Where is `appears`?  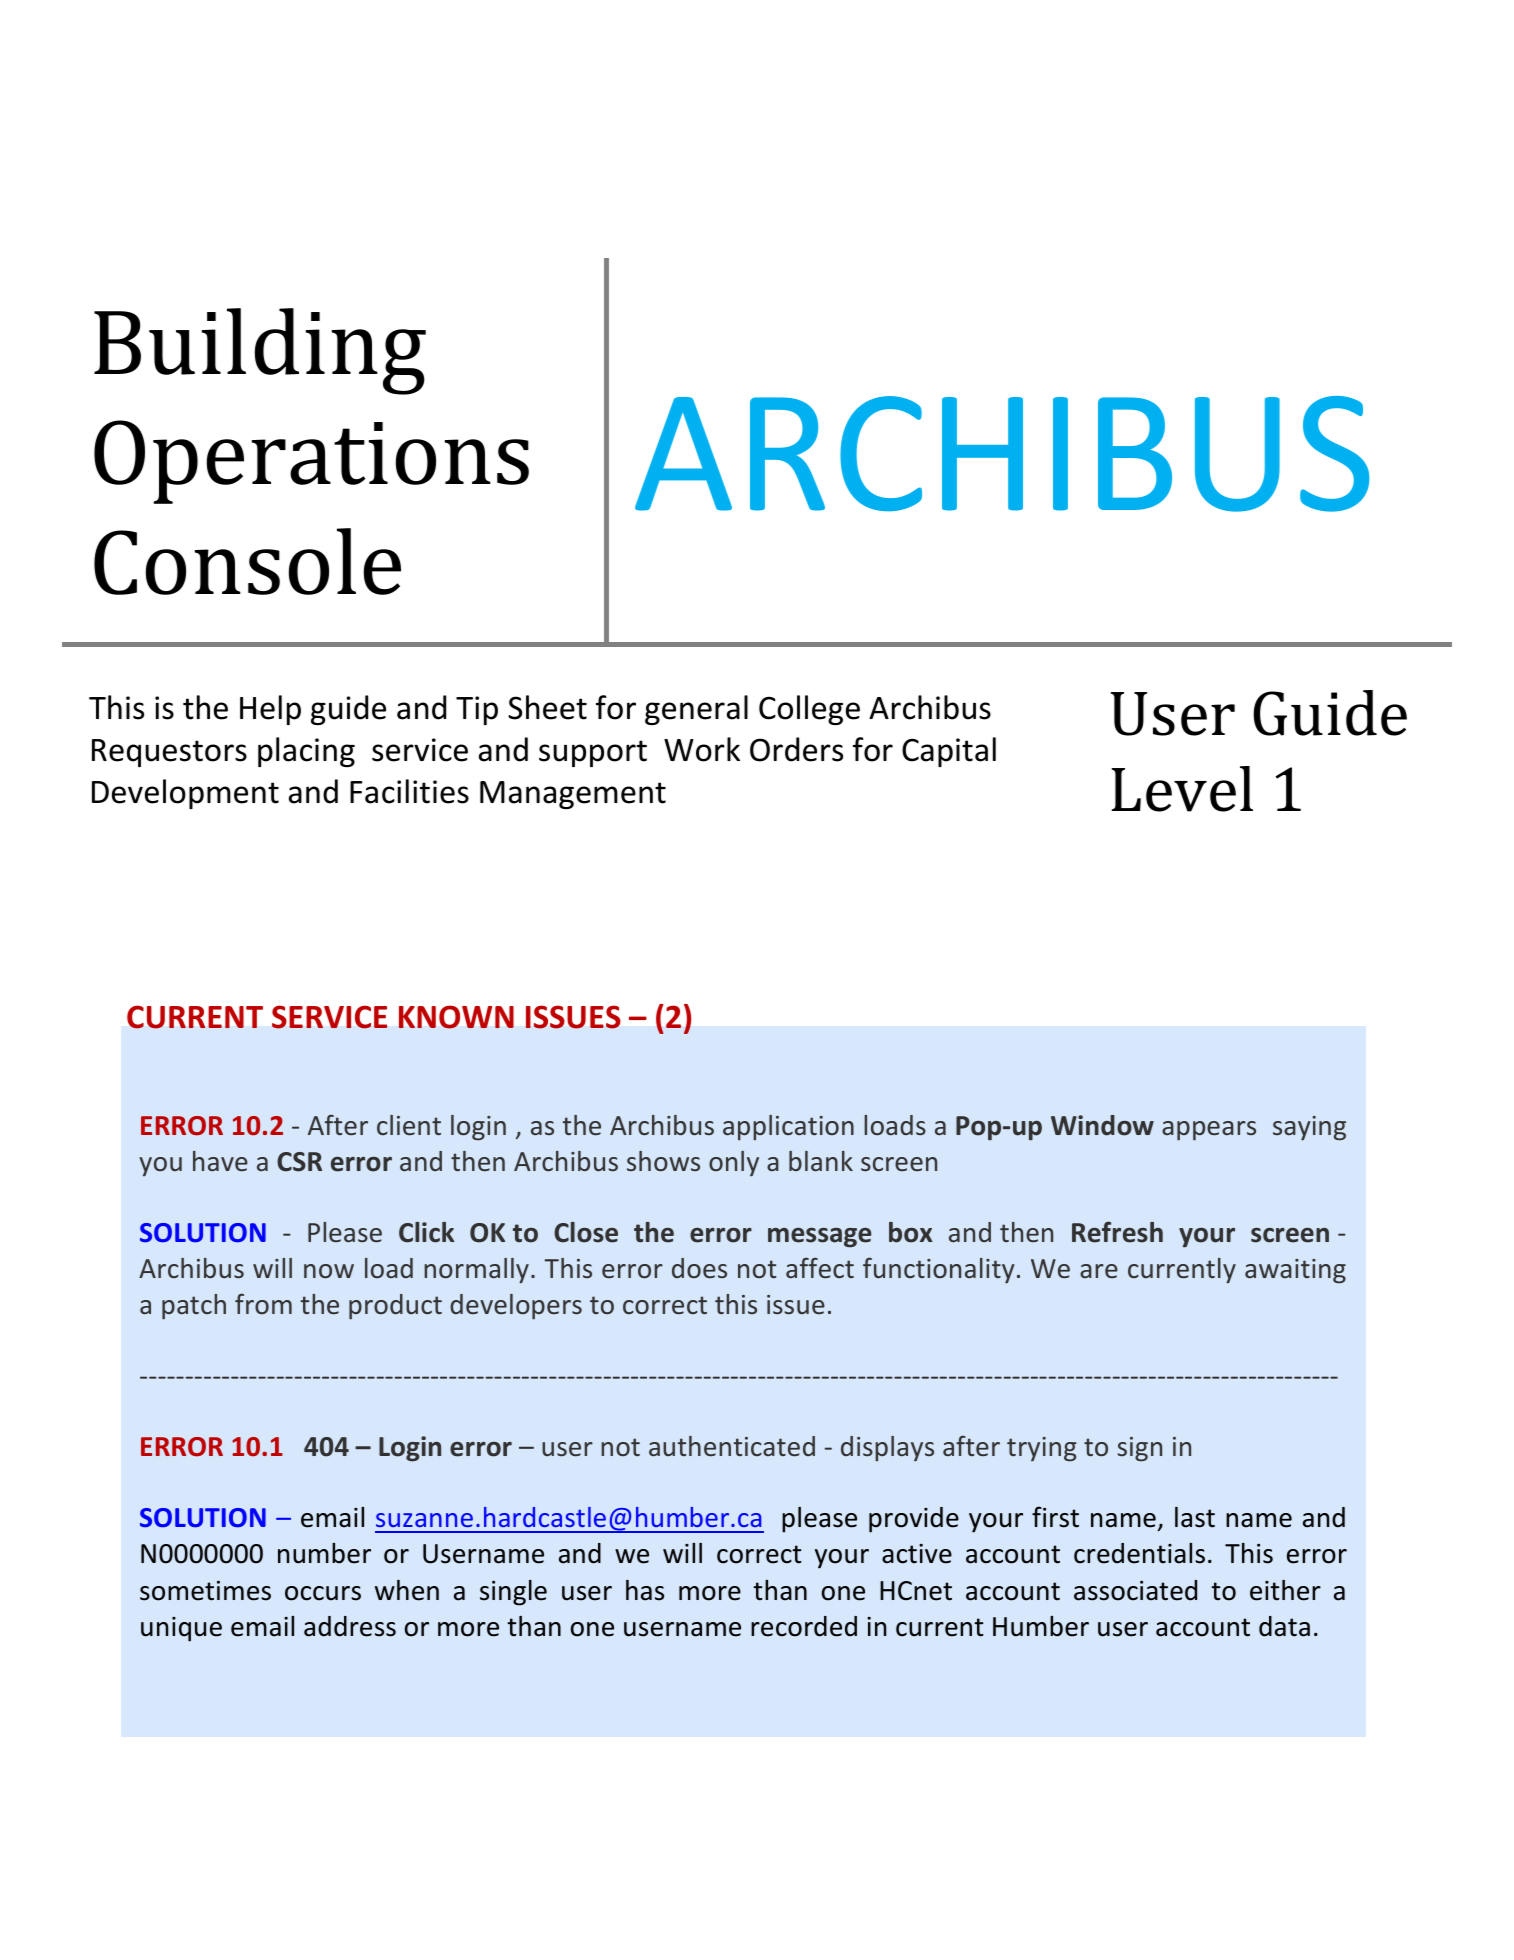 appears is located at coordinates (1209, 1131).
